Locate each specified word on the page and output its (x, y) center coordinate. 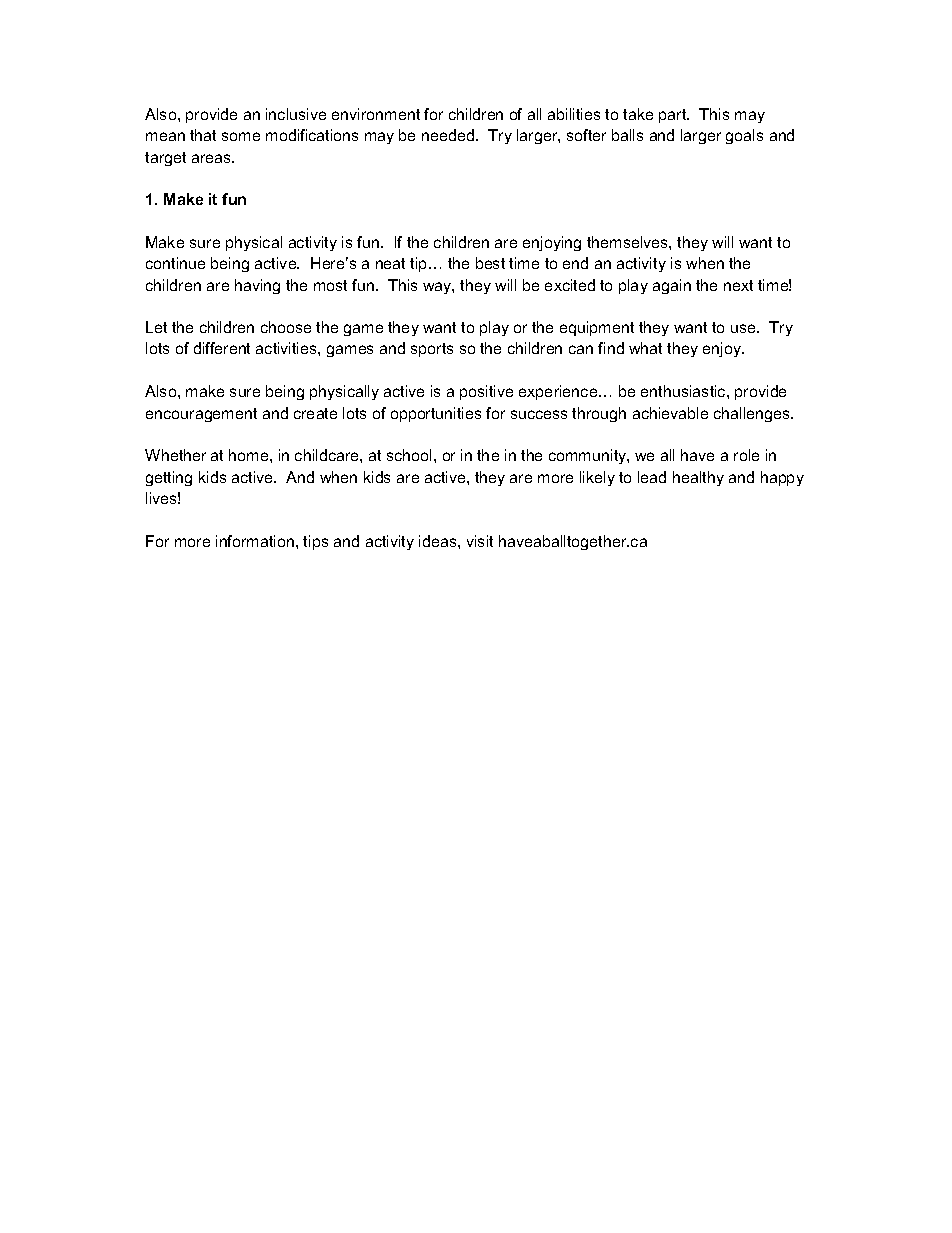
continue (175, 263)
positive (486, 392)
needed (448, 135)
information (255, 541)
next (738, 285)
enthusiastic (684, 391)
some (241, 136)
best (490, 263)
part (674, 116)
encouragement (201, 415)
